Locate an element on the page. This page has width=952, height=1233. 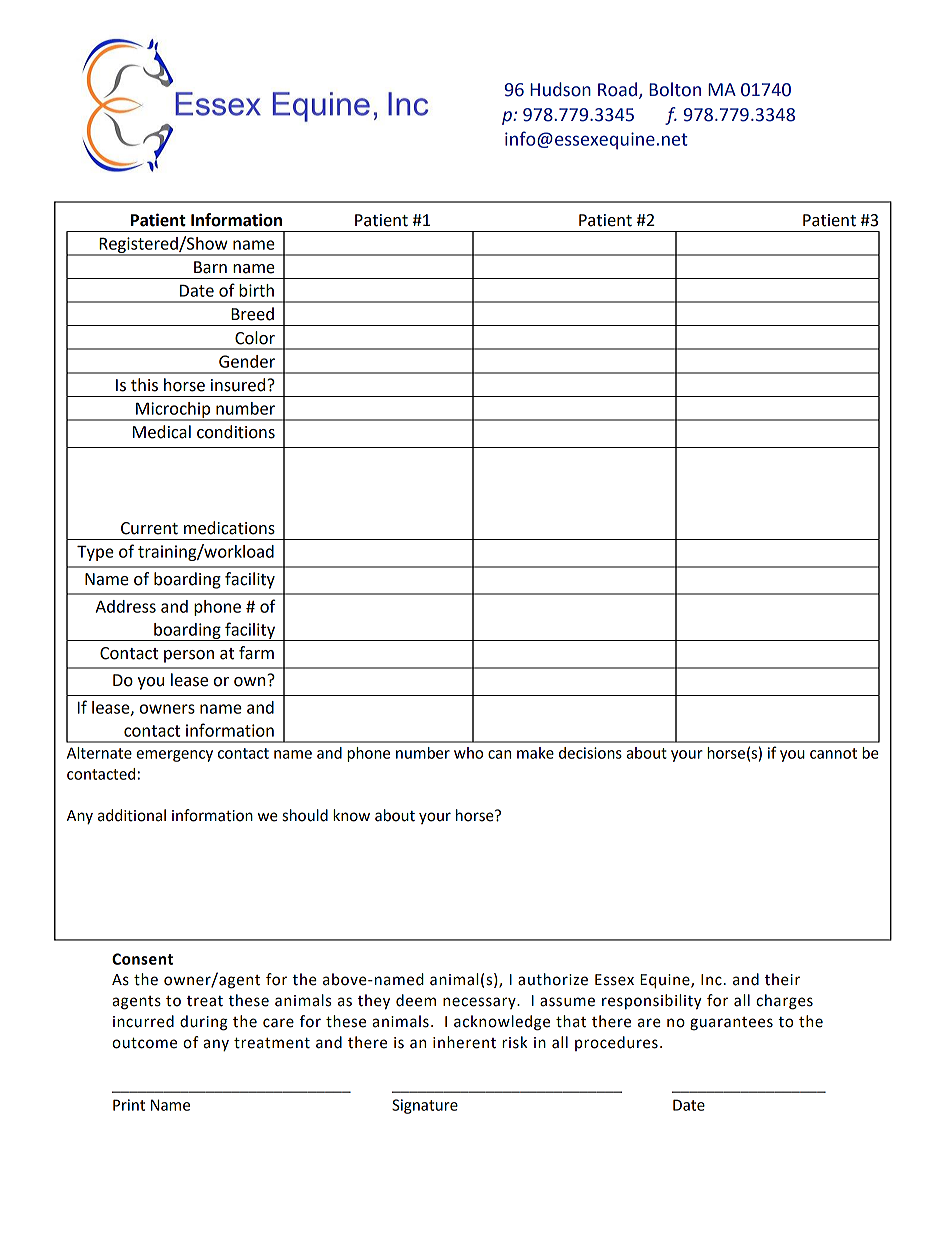
cannot is located at coordinates (833, 753).
